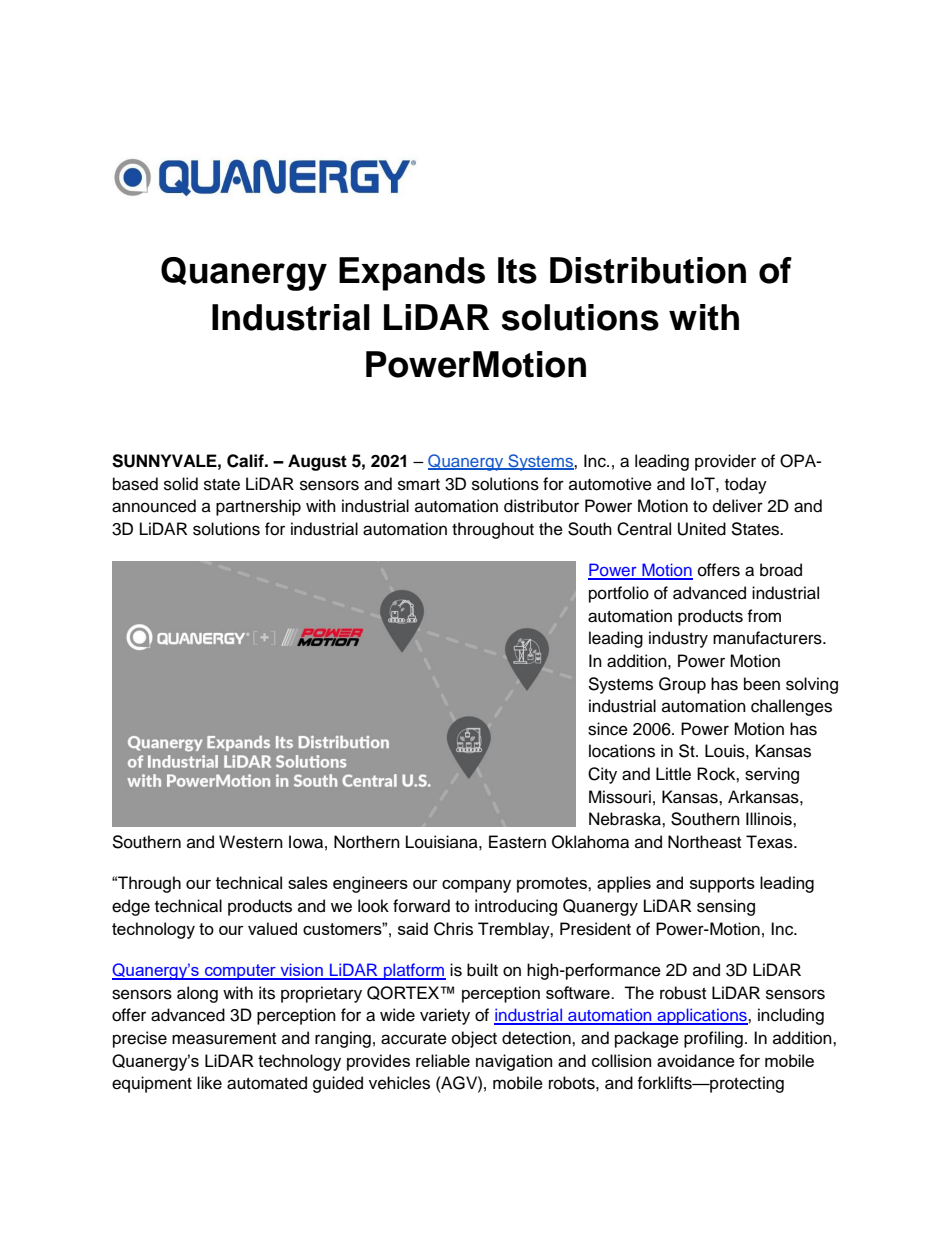 The width and height of the screenshot is (952, 1233). Describe the element at coordinates (648, 270) in the screenshot. I see `Distribution` at that location.
